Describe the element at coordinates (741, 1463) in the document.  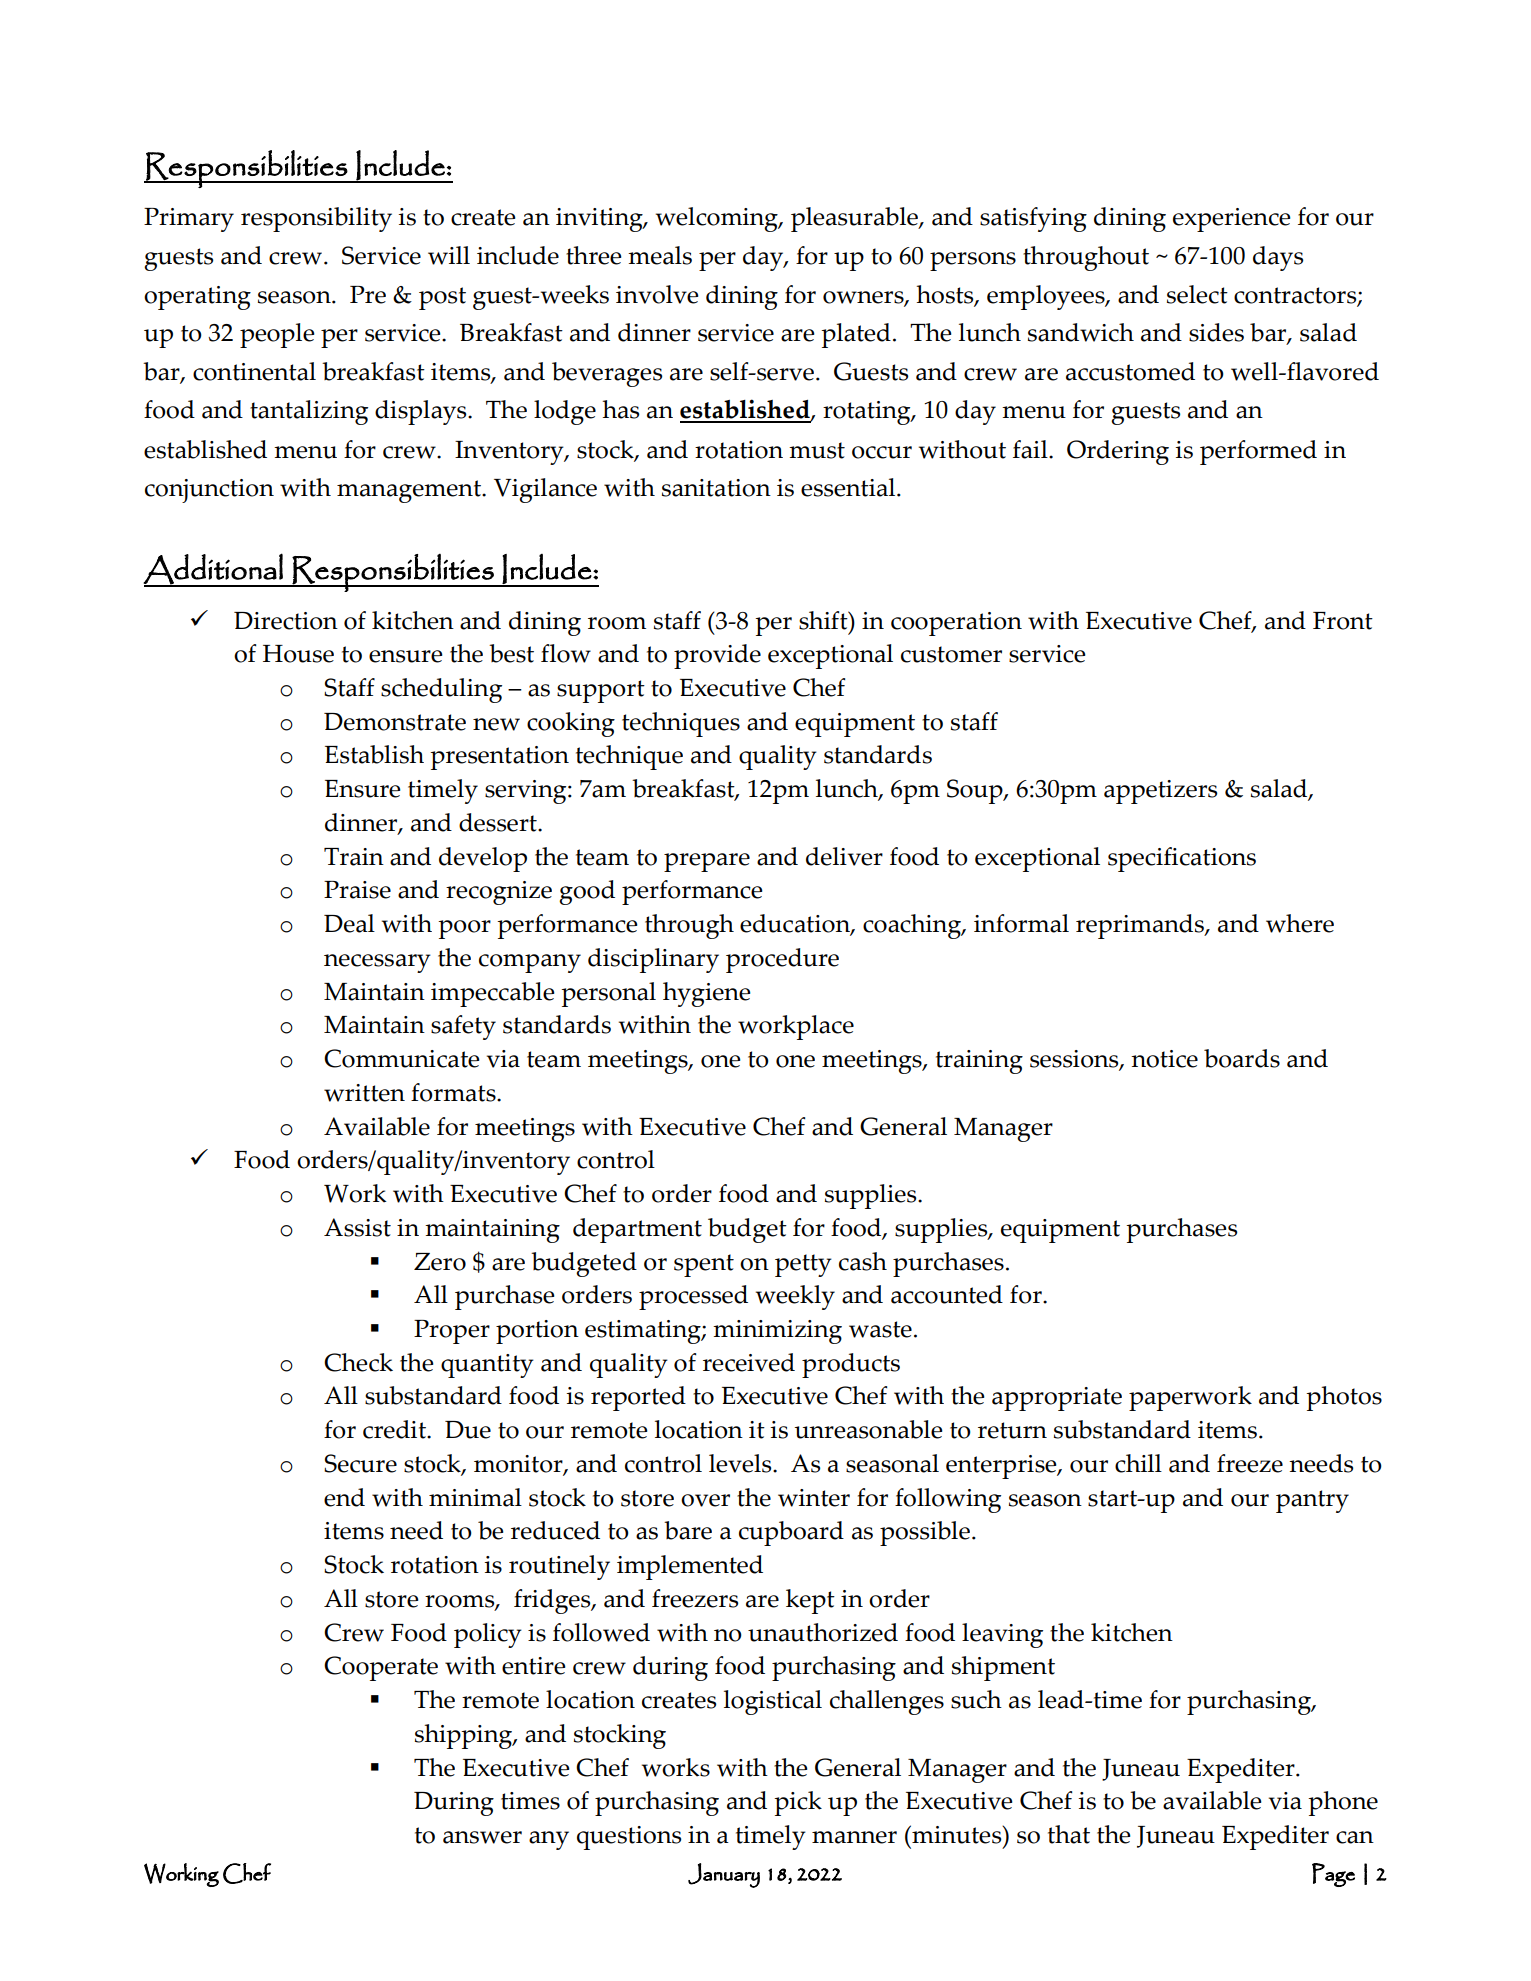
I see `levels` at that location.
